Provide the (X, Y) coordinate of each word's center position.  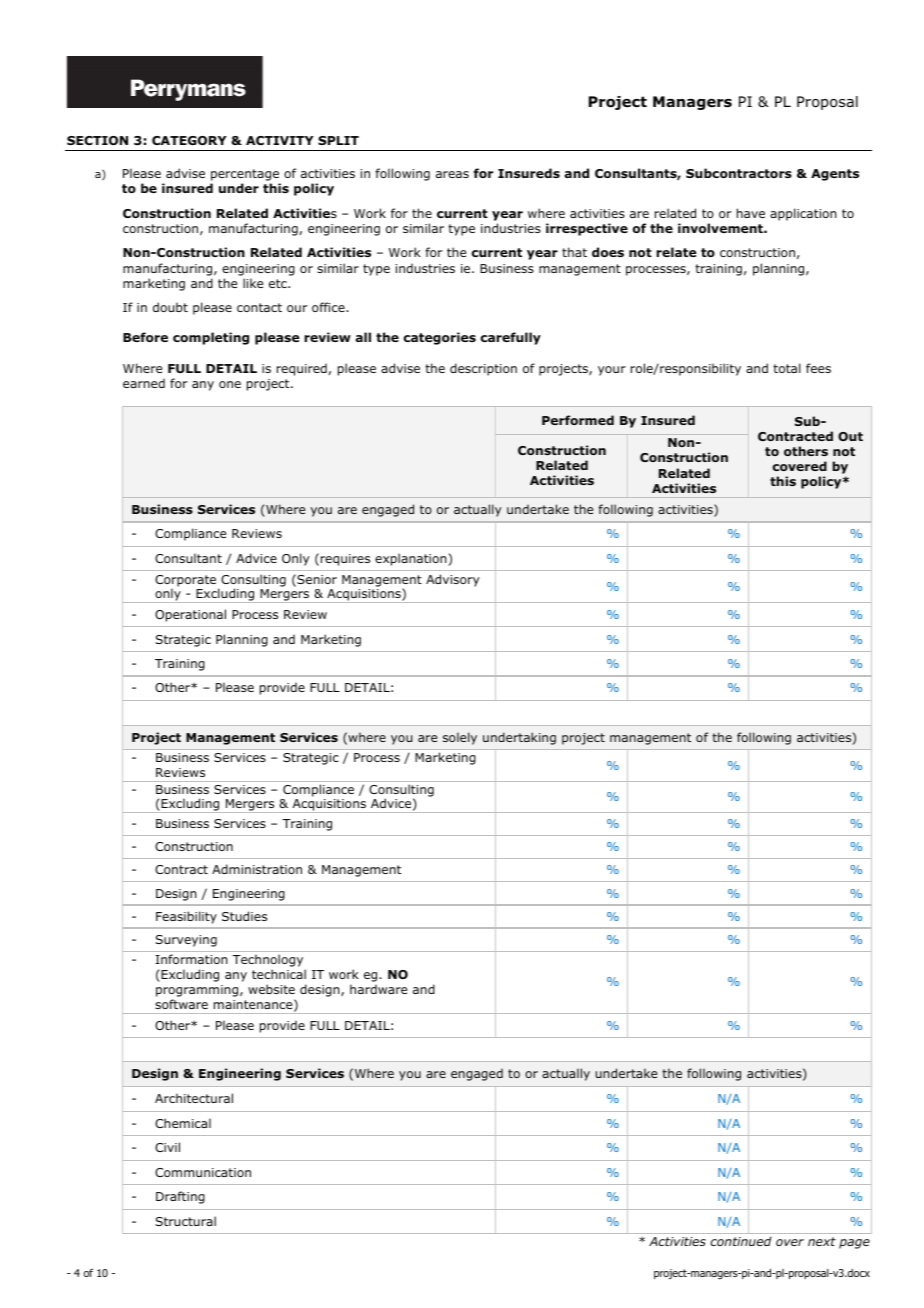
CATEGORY (189, 140)
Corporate (187, 582)
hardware (378, 989)
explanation (412, 559)
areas (452, 174)
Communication (203, 1172)
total (787, 368)
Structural (185, 1221)
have (751, 213)
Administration (257, 869)
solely (460, 738)
